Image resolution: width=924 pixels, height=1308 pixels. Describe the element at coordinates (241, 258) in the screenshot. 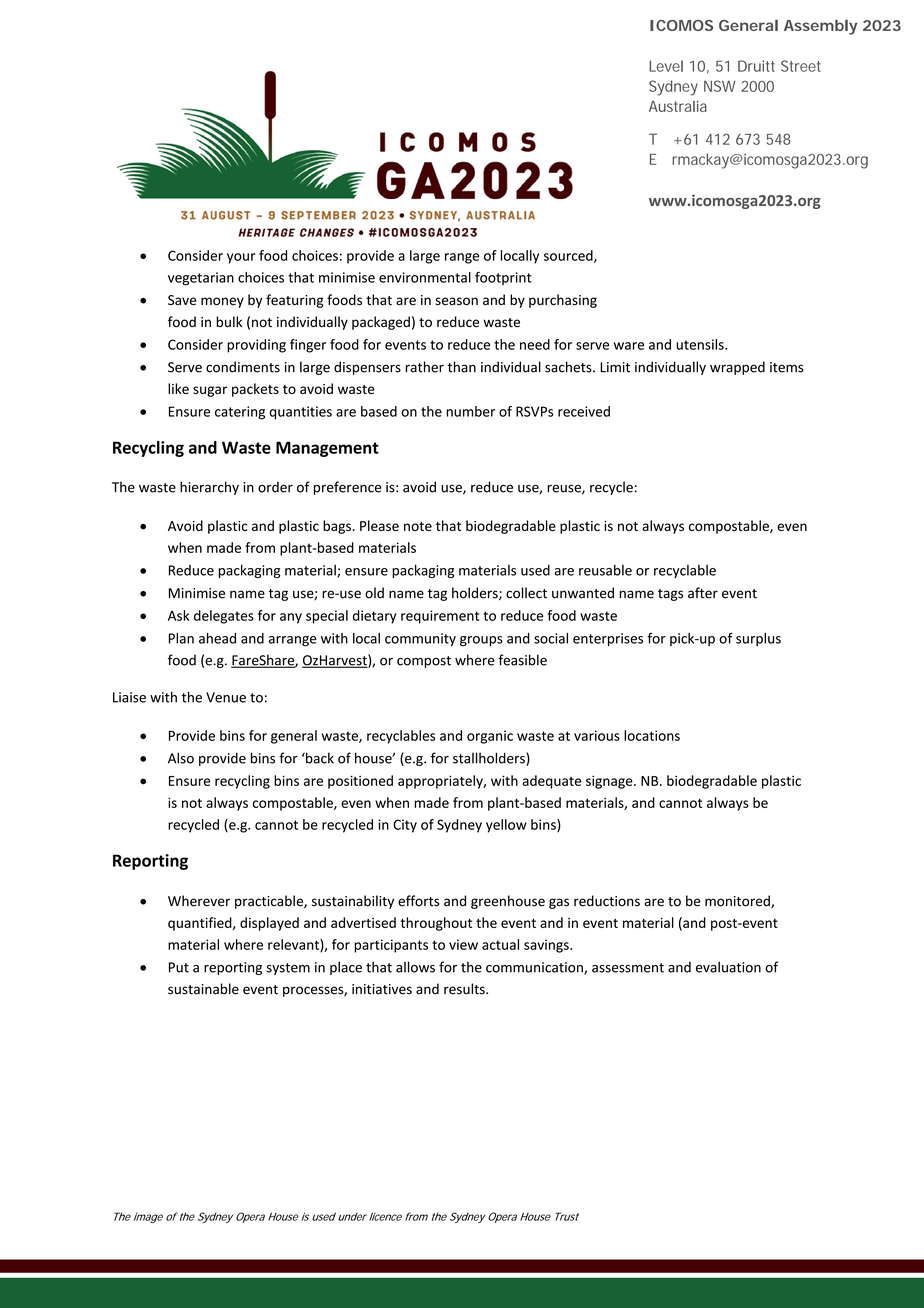

I see `your` at that location.
